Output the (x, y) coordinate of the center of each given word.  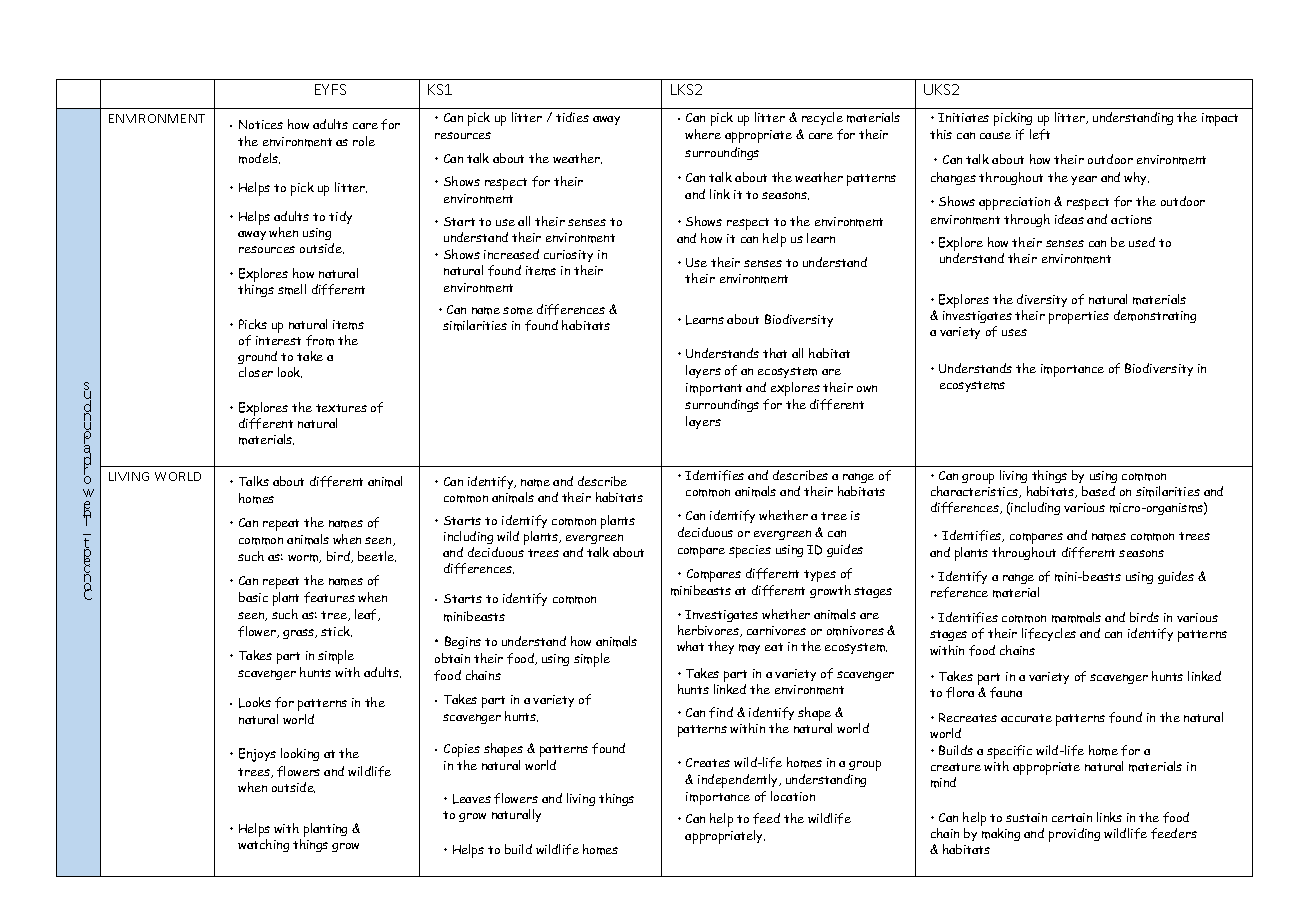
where (703, 134)
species (750, 551)
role (364, 141)
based (1098, 491)
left (1040, 134)
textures (341, 408)
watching (263, 845)
